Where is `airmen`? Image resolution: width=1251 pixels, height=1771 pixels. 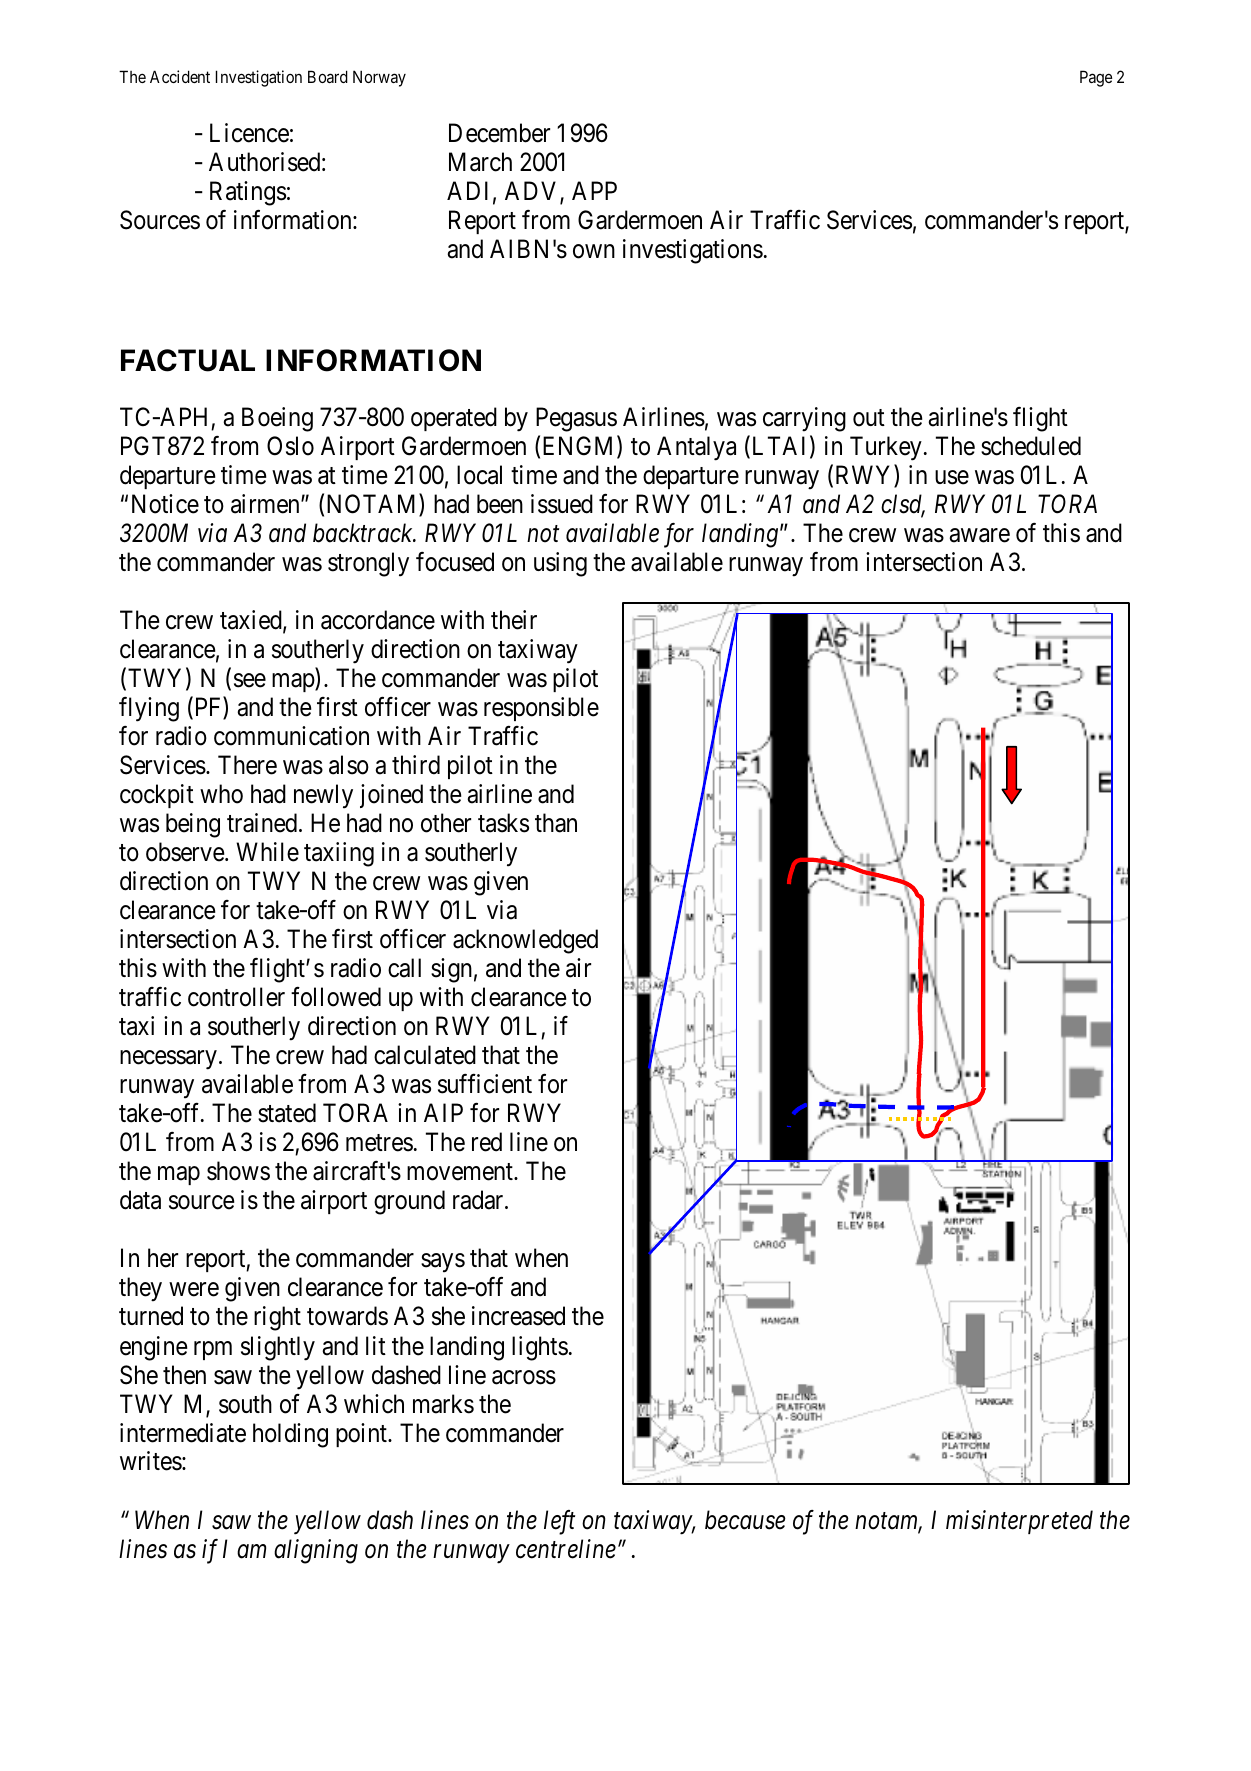 airmen is located at coordinates (266, 504).
